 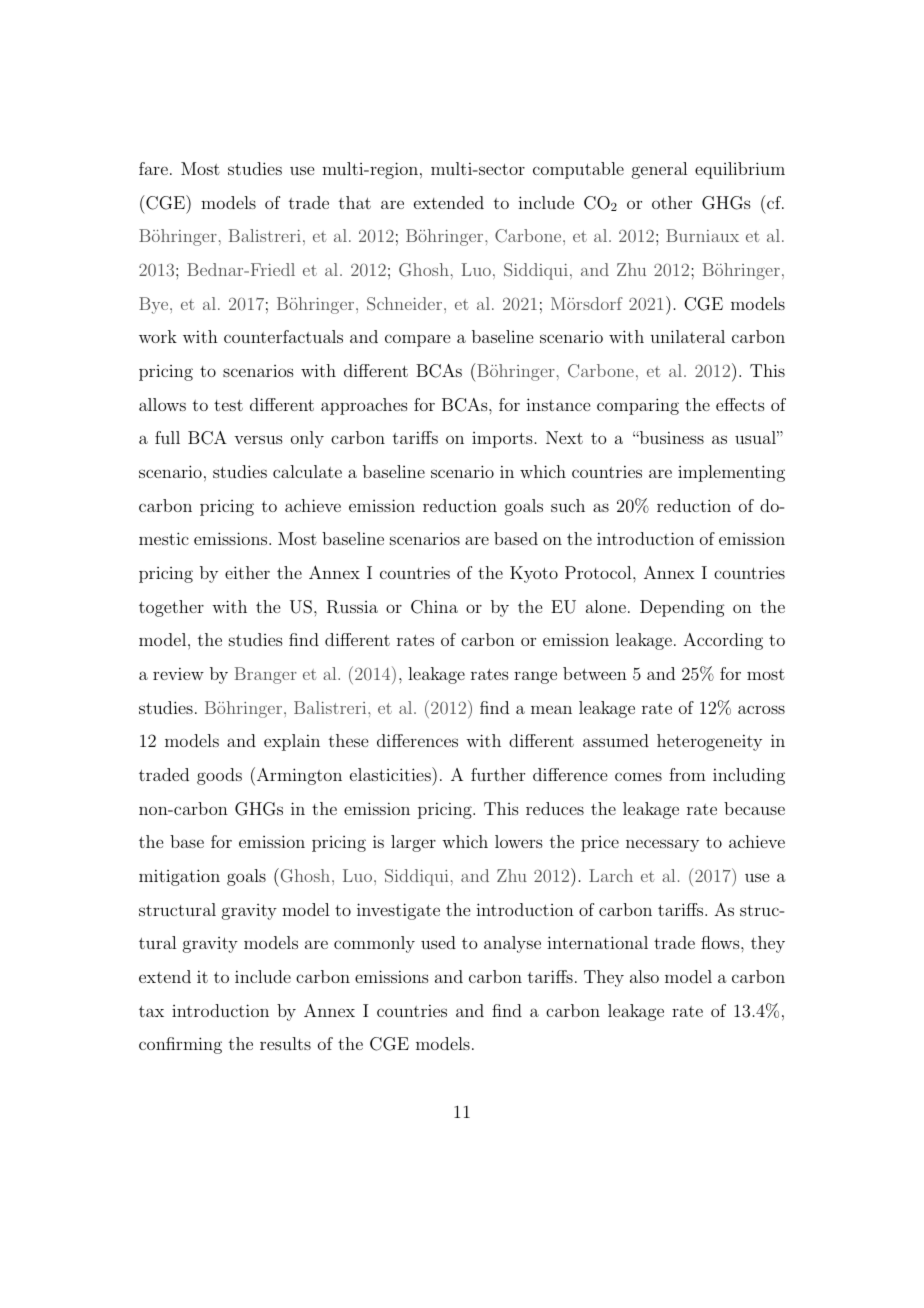 I want to click on goods, so click(x=219, y=776).
